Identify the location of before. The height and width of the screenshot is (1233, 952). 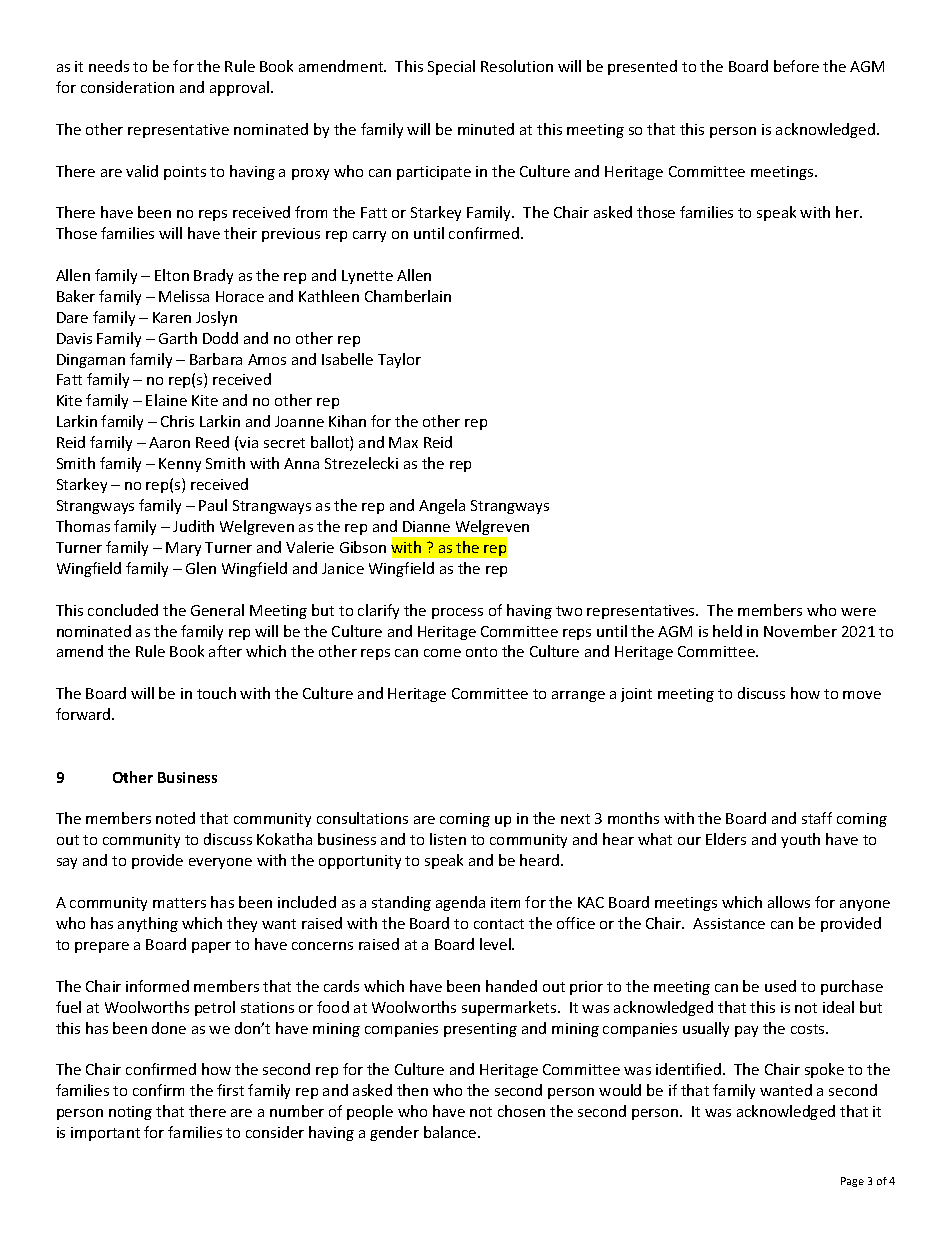
(796, 66).
